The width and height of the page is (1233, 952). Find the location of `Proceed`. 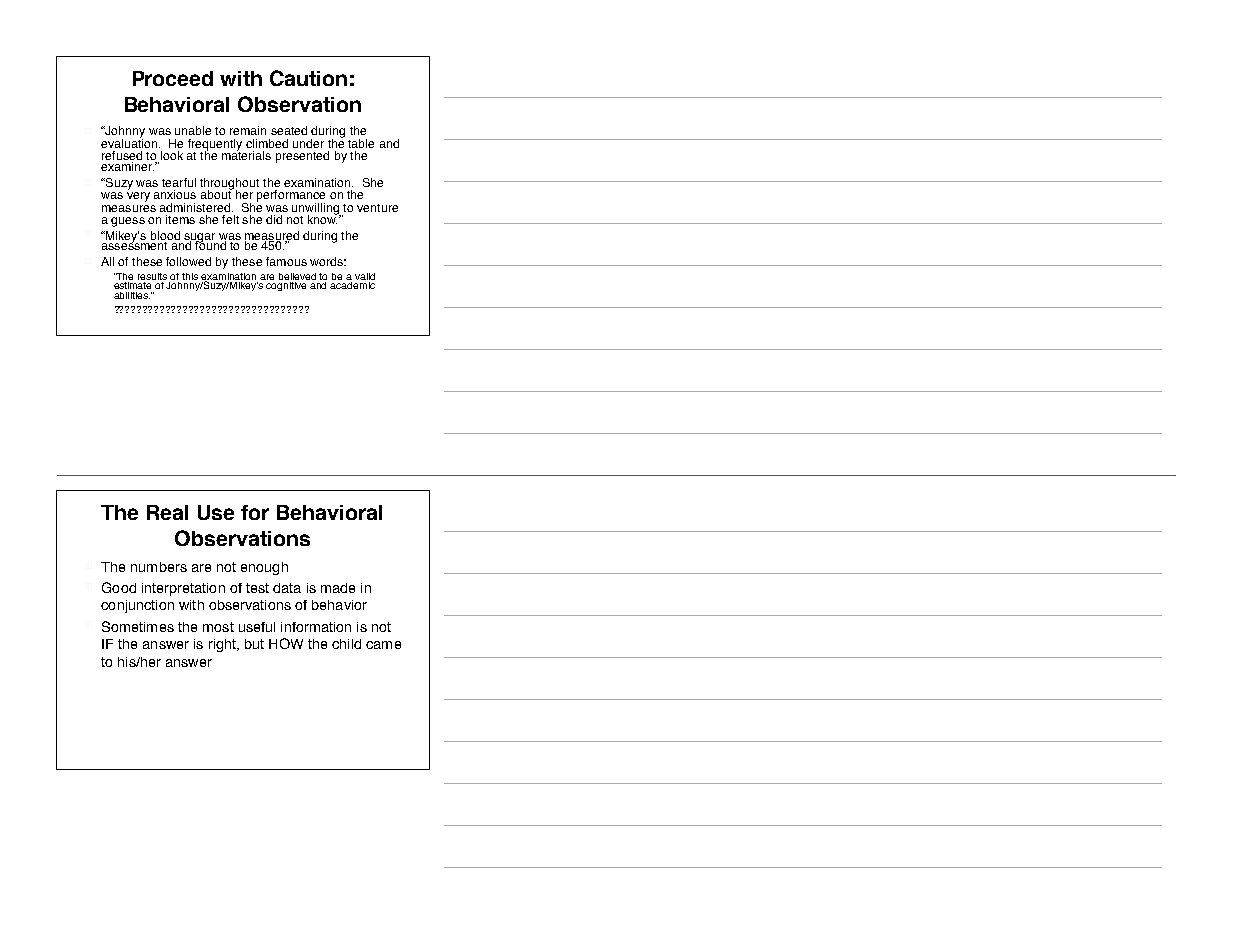

Proceed is located at coordinates (173, 78).
